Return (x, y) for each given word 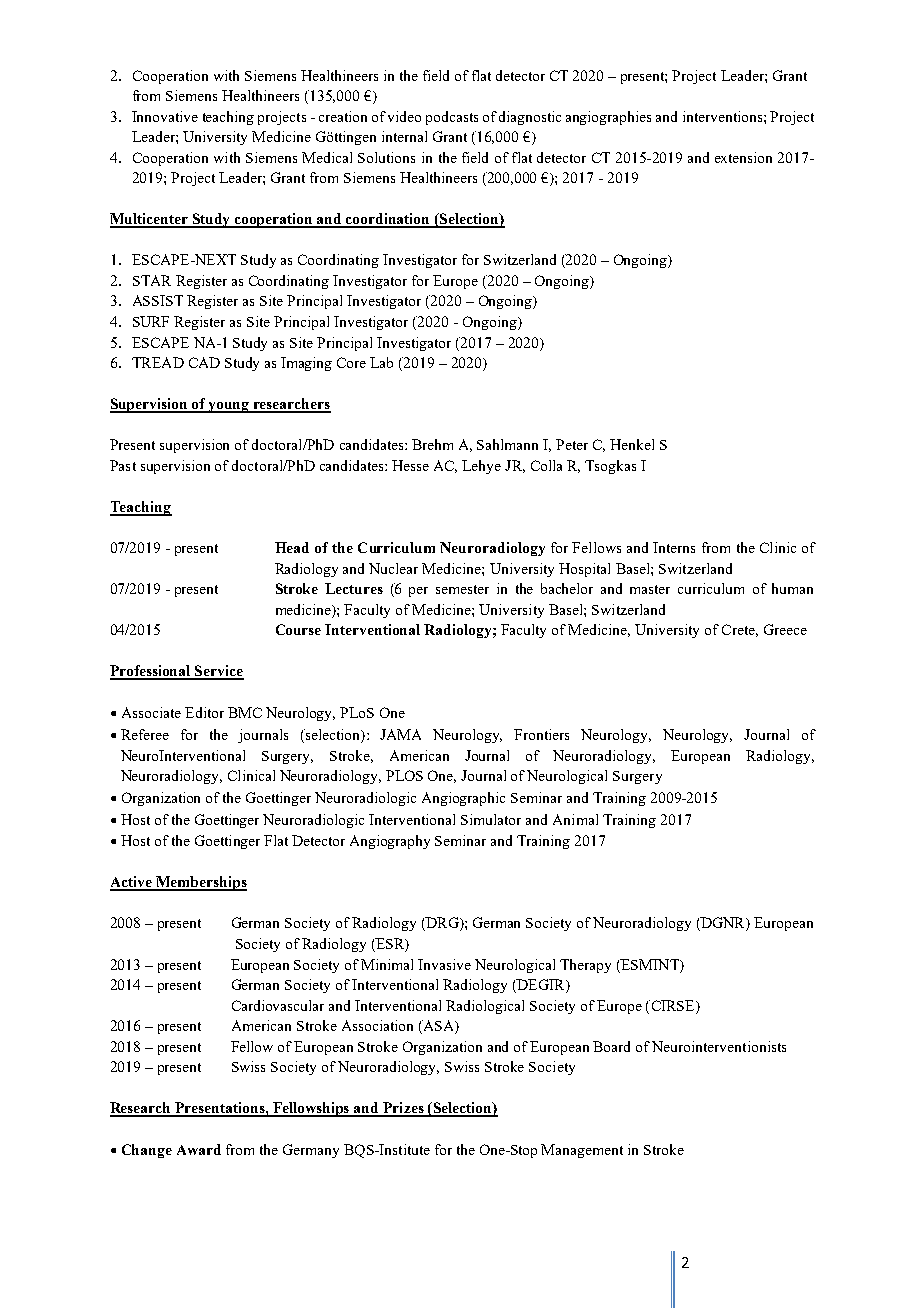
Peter (572, 444)
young (229, 407)
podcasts (452, 118)
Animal (575, 819)
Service (218, 672)
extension (743, 157)
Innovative (165, 116)
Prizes (403, 1109)
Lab (381, 362)
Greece (785, 629)
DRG (442, 924)
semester (462, 589)
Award (199, 1149)
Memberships (200, 883)
